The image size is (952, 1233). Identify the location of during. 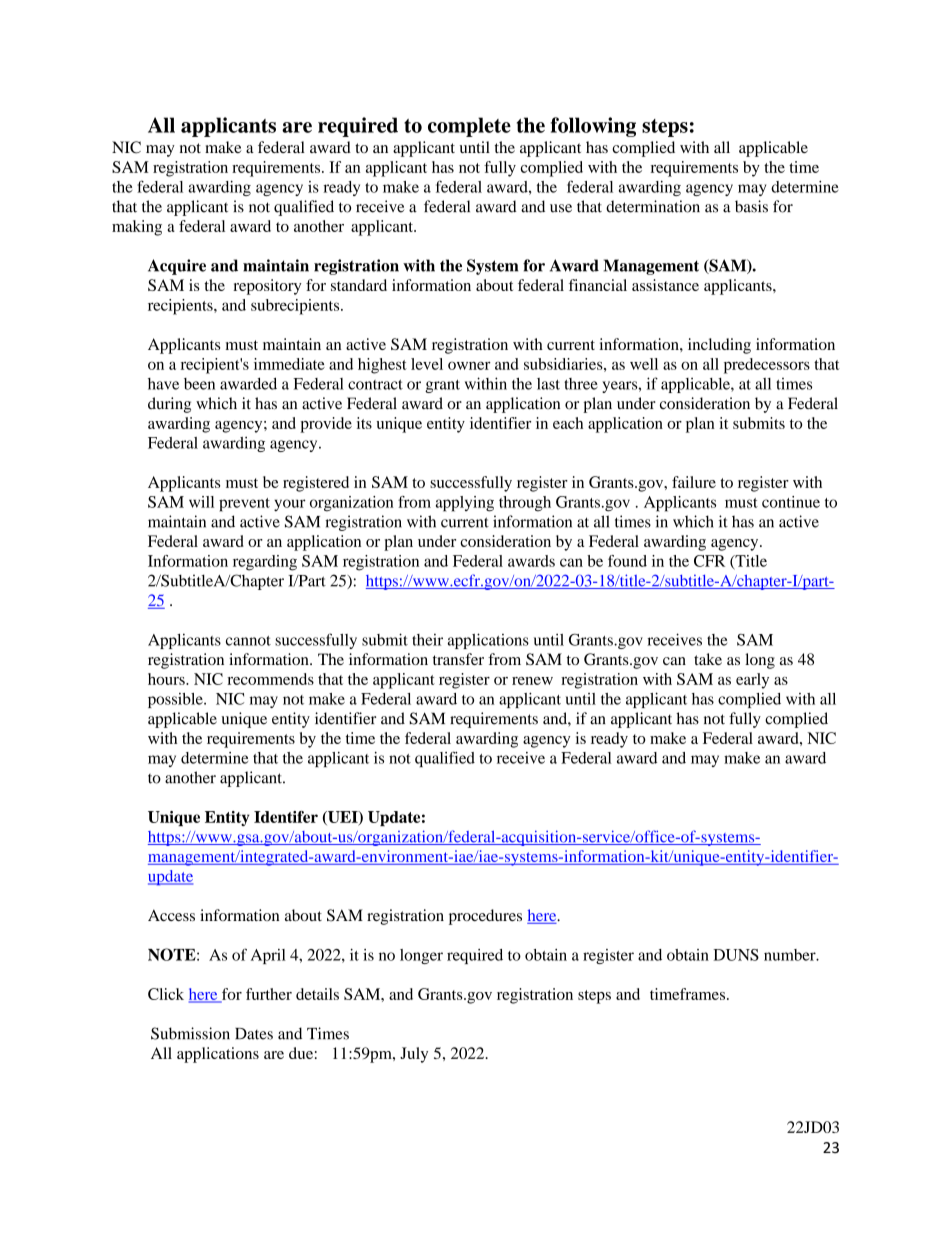
(169, 405).
